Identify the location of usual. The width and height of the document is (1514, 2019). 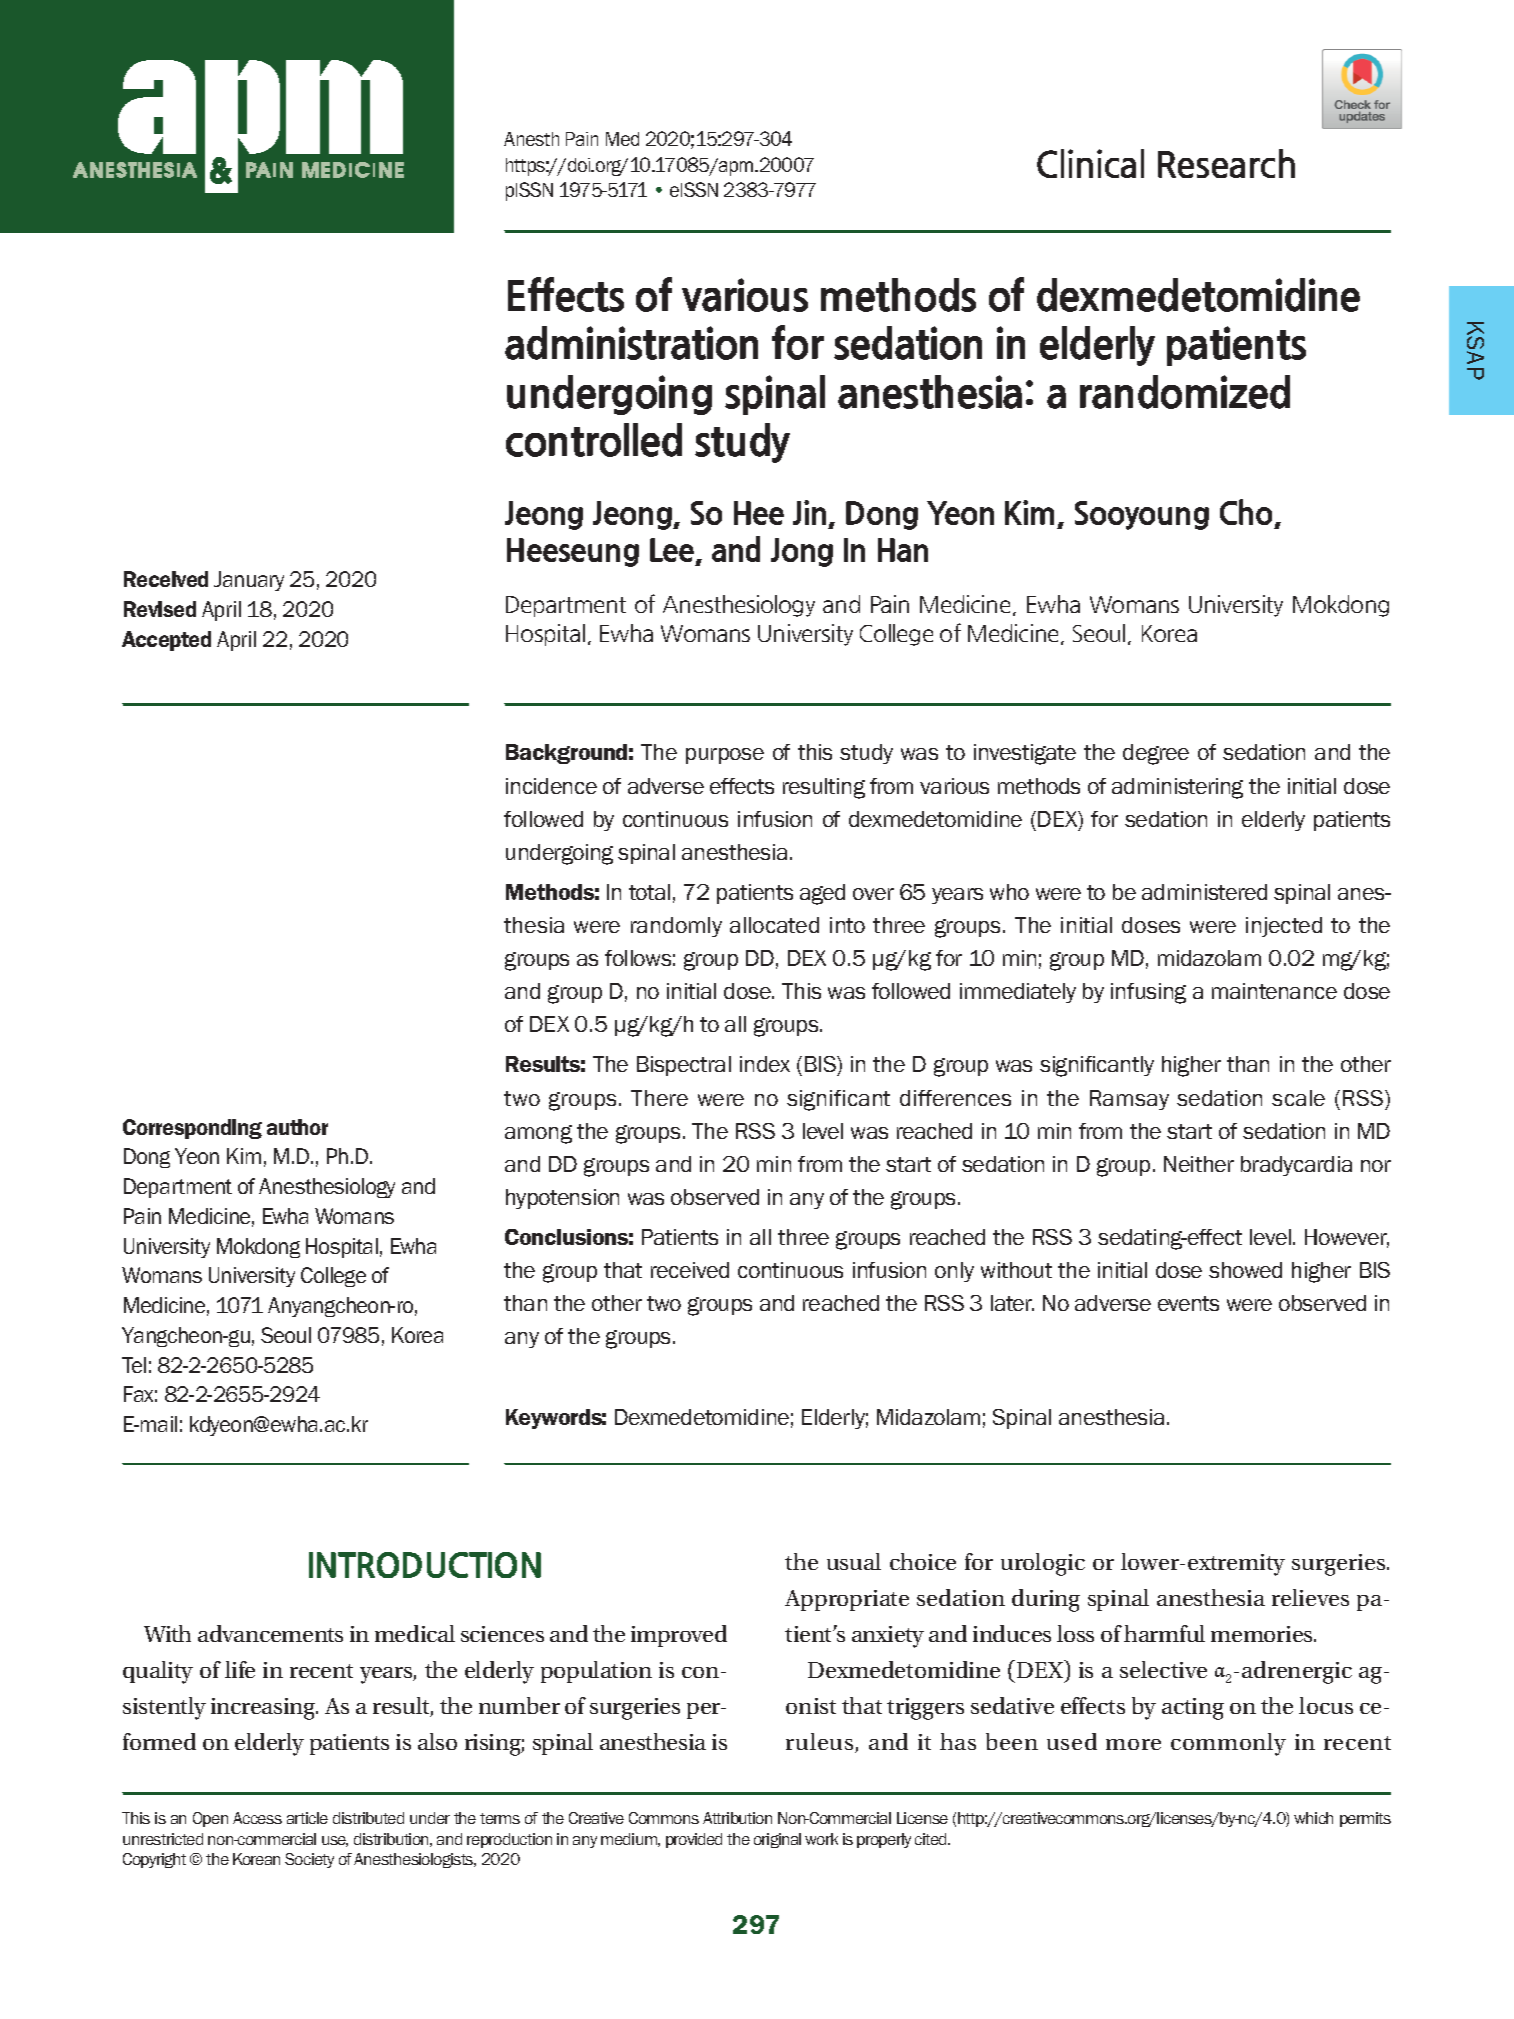
(854, 1561).
